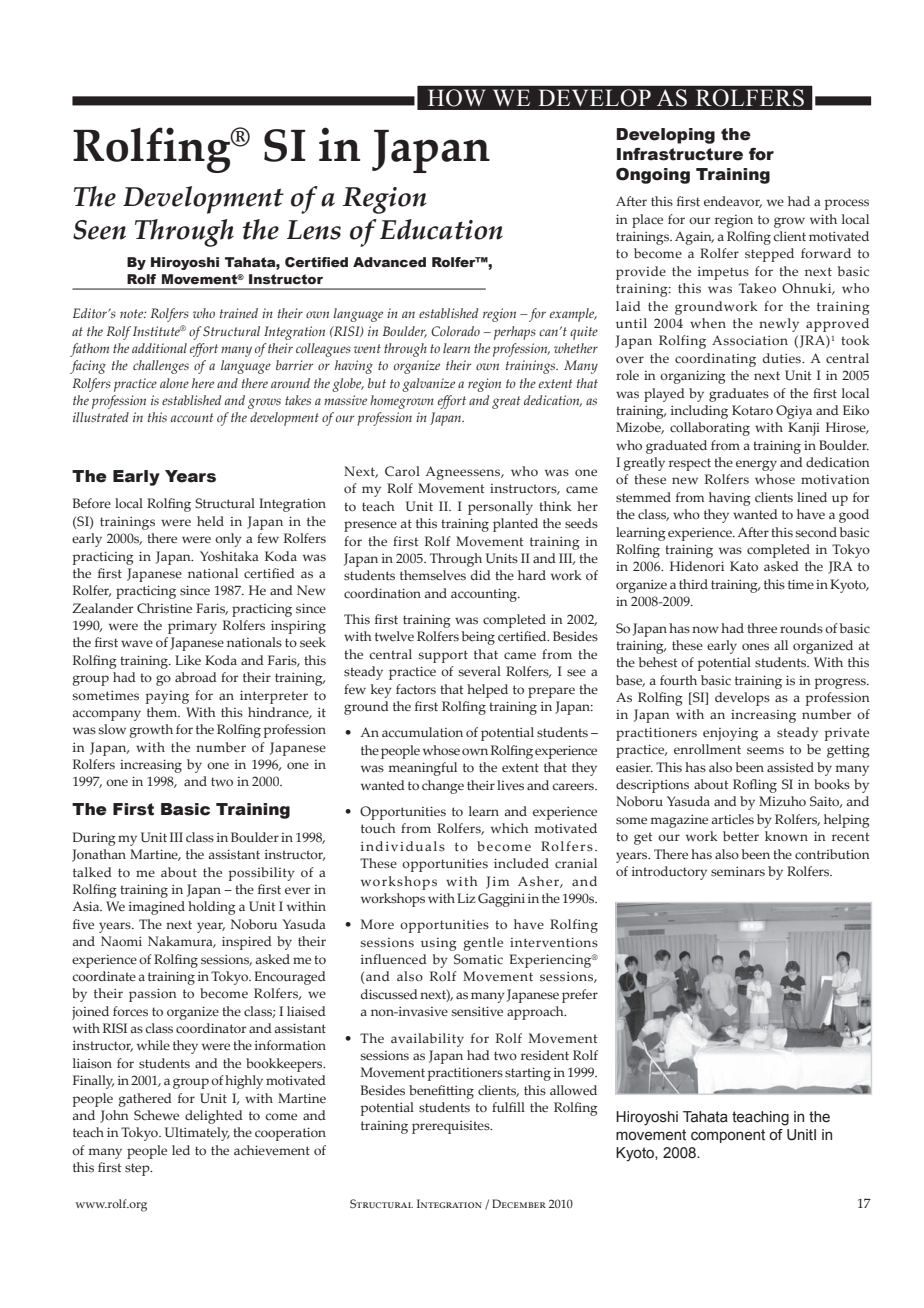 This page has width=924, height=1308. I want to click on Education, so click(441, 229).
